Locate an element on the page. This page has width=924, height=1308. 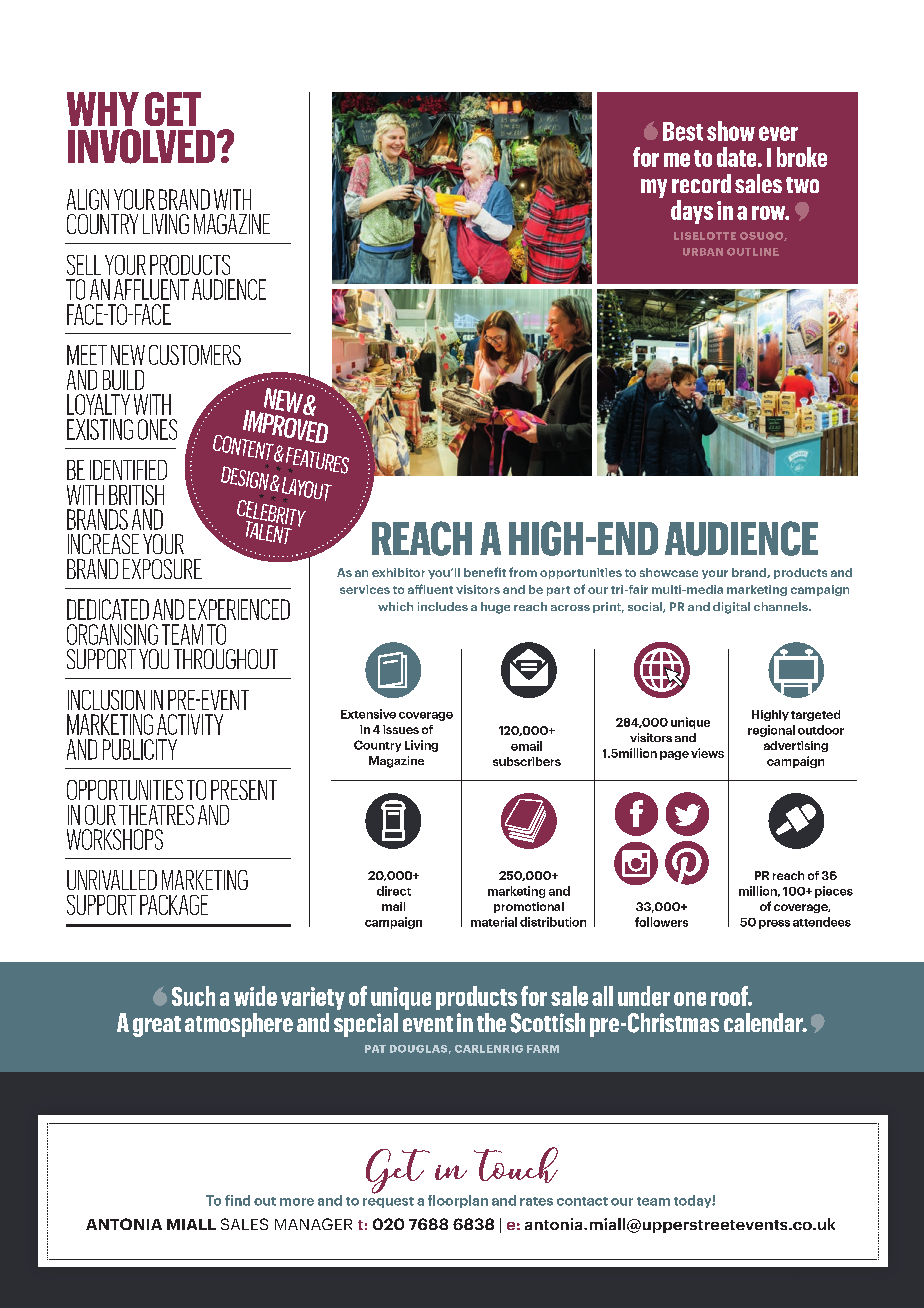
find is located at coordinates (237, 1200).
